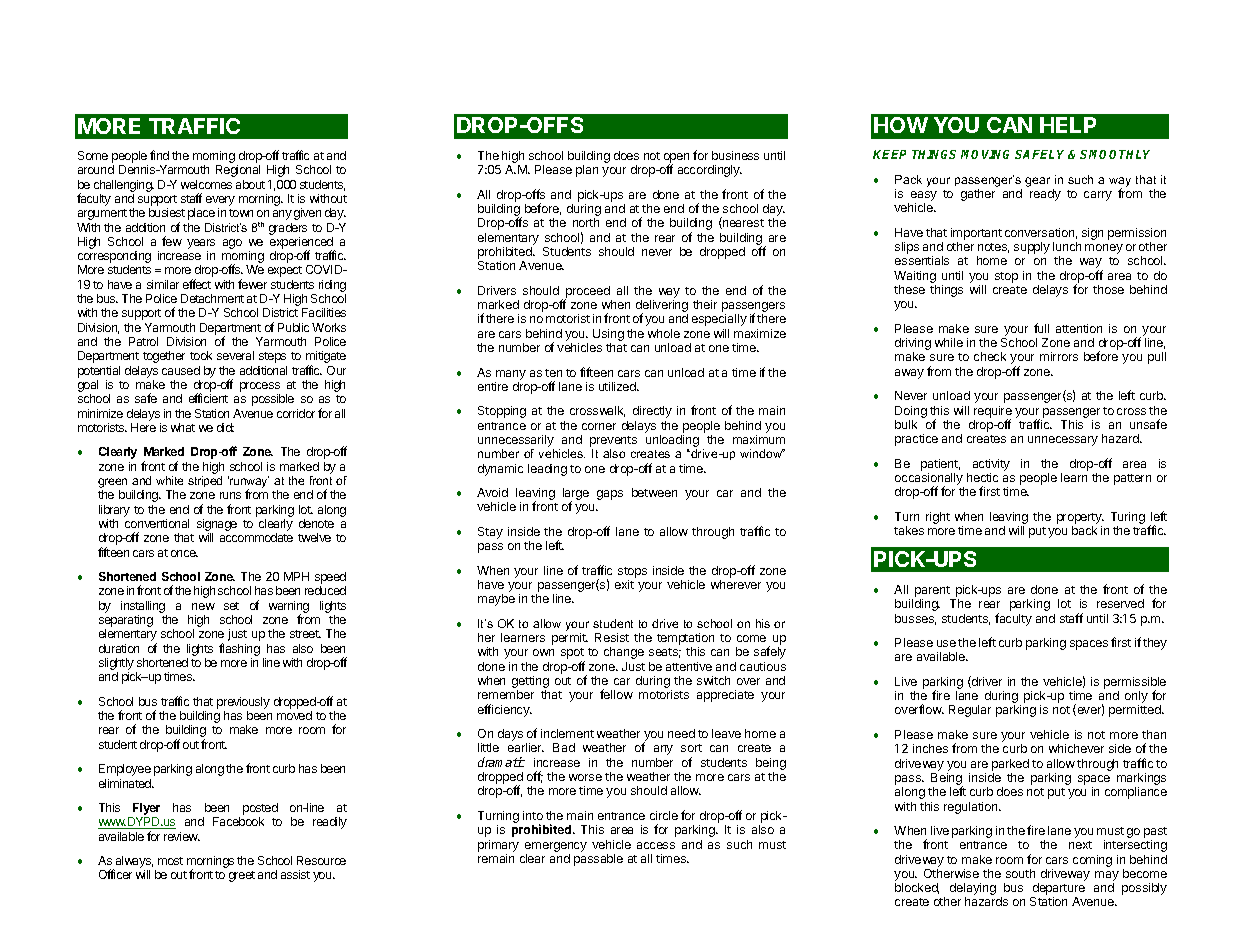  I want to click on Public, so click(293, 327).
